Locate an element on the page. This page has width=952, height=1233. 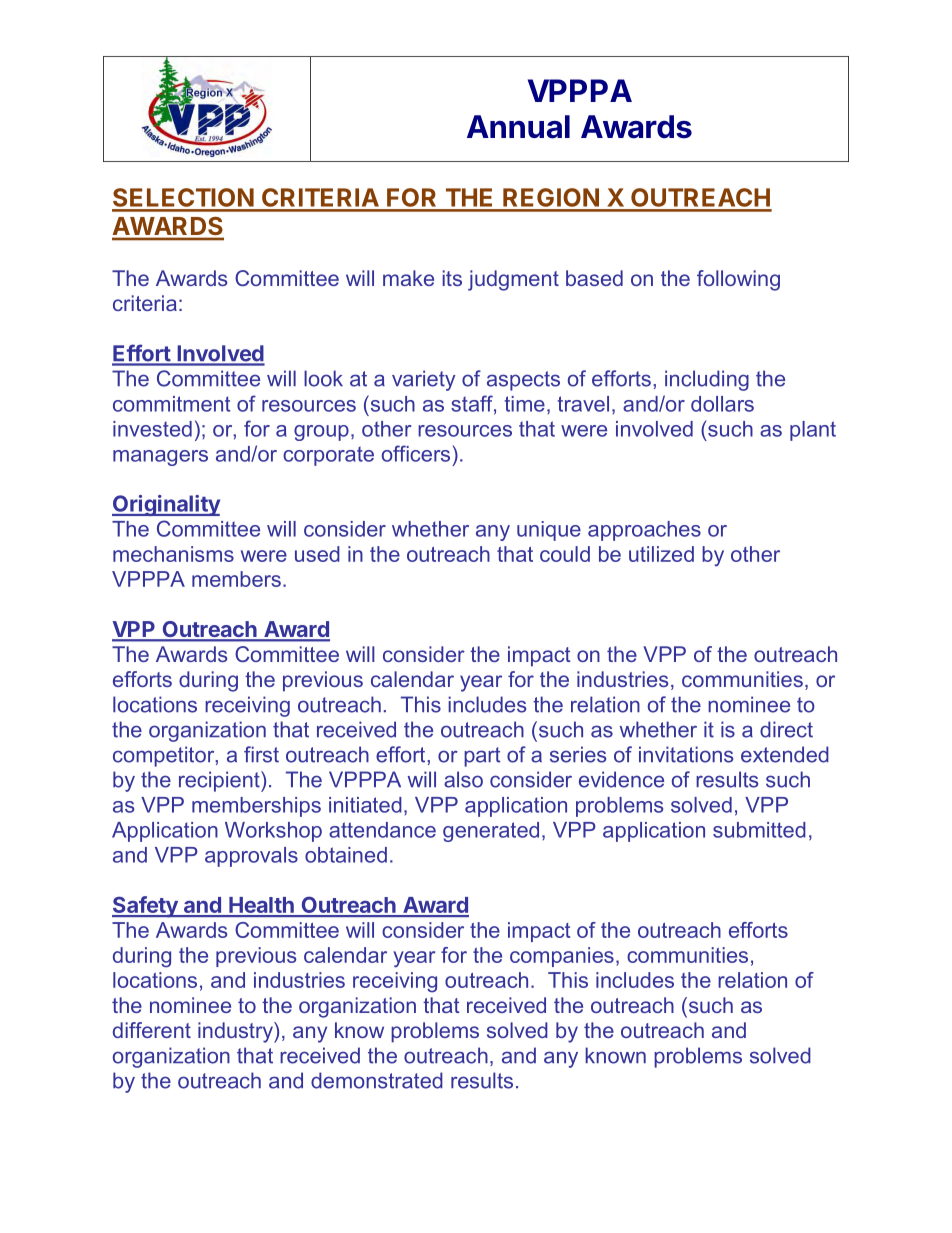
including is located at coordinates (707, 380).
